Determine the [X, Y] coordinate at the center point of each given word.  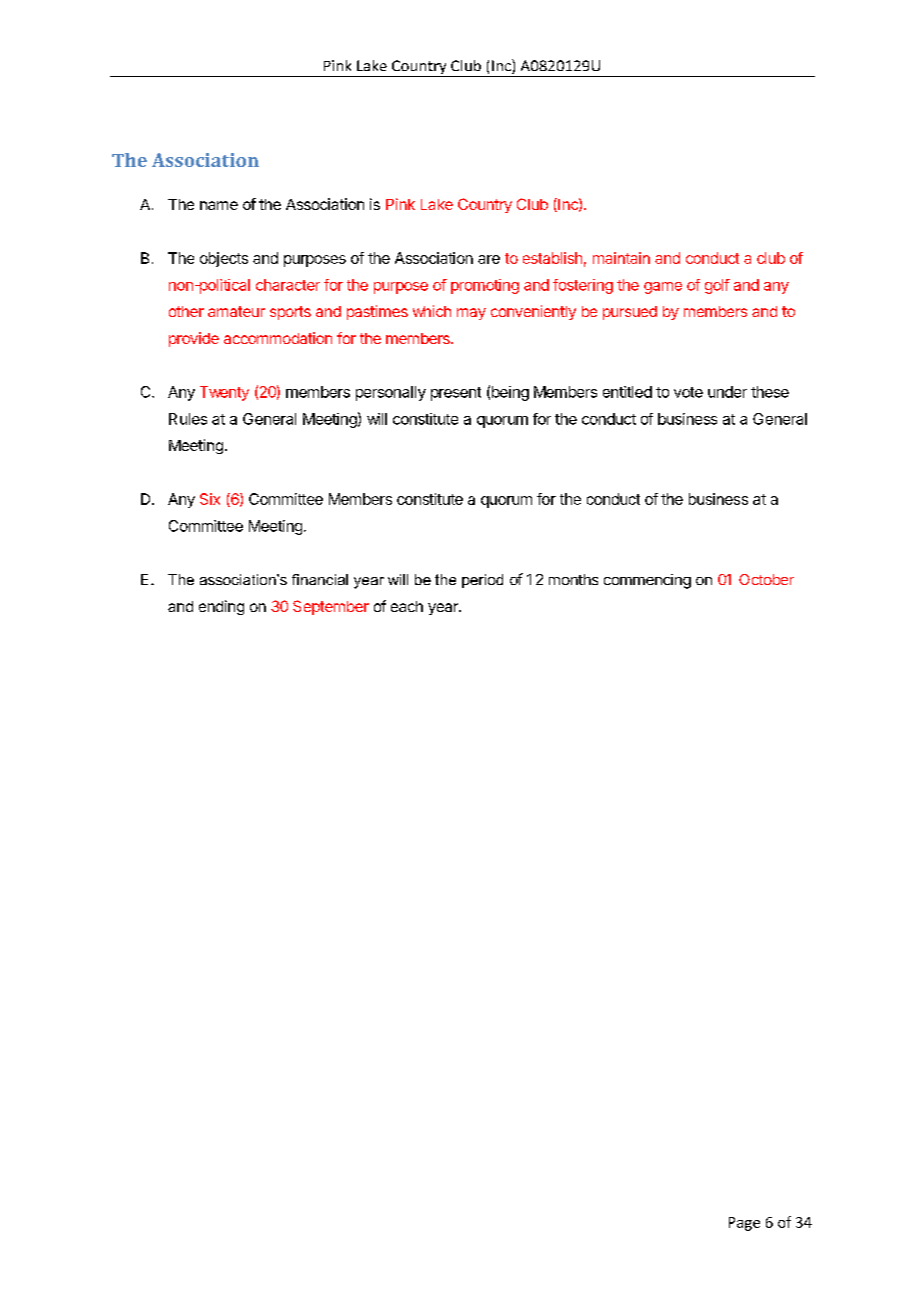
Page [744, 1224]
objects [224, 259]
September [331, 607]
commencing [647, 581]
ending [221, 607]
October [766, 579]
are [489, 259]
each [407, 606]
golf [717, 286]
